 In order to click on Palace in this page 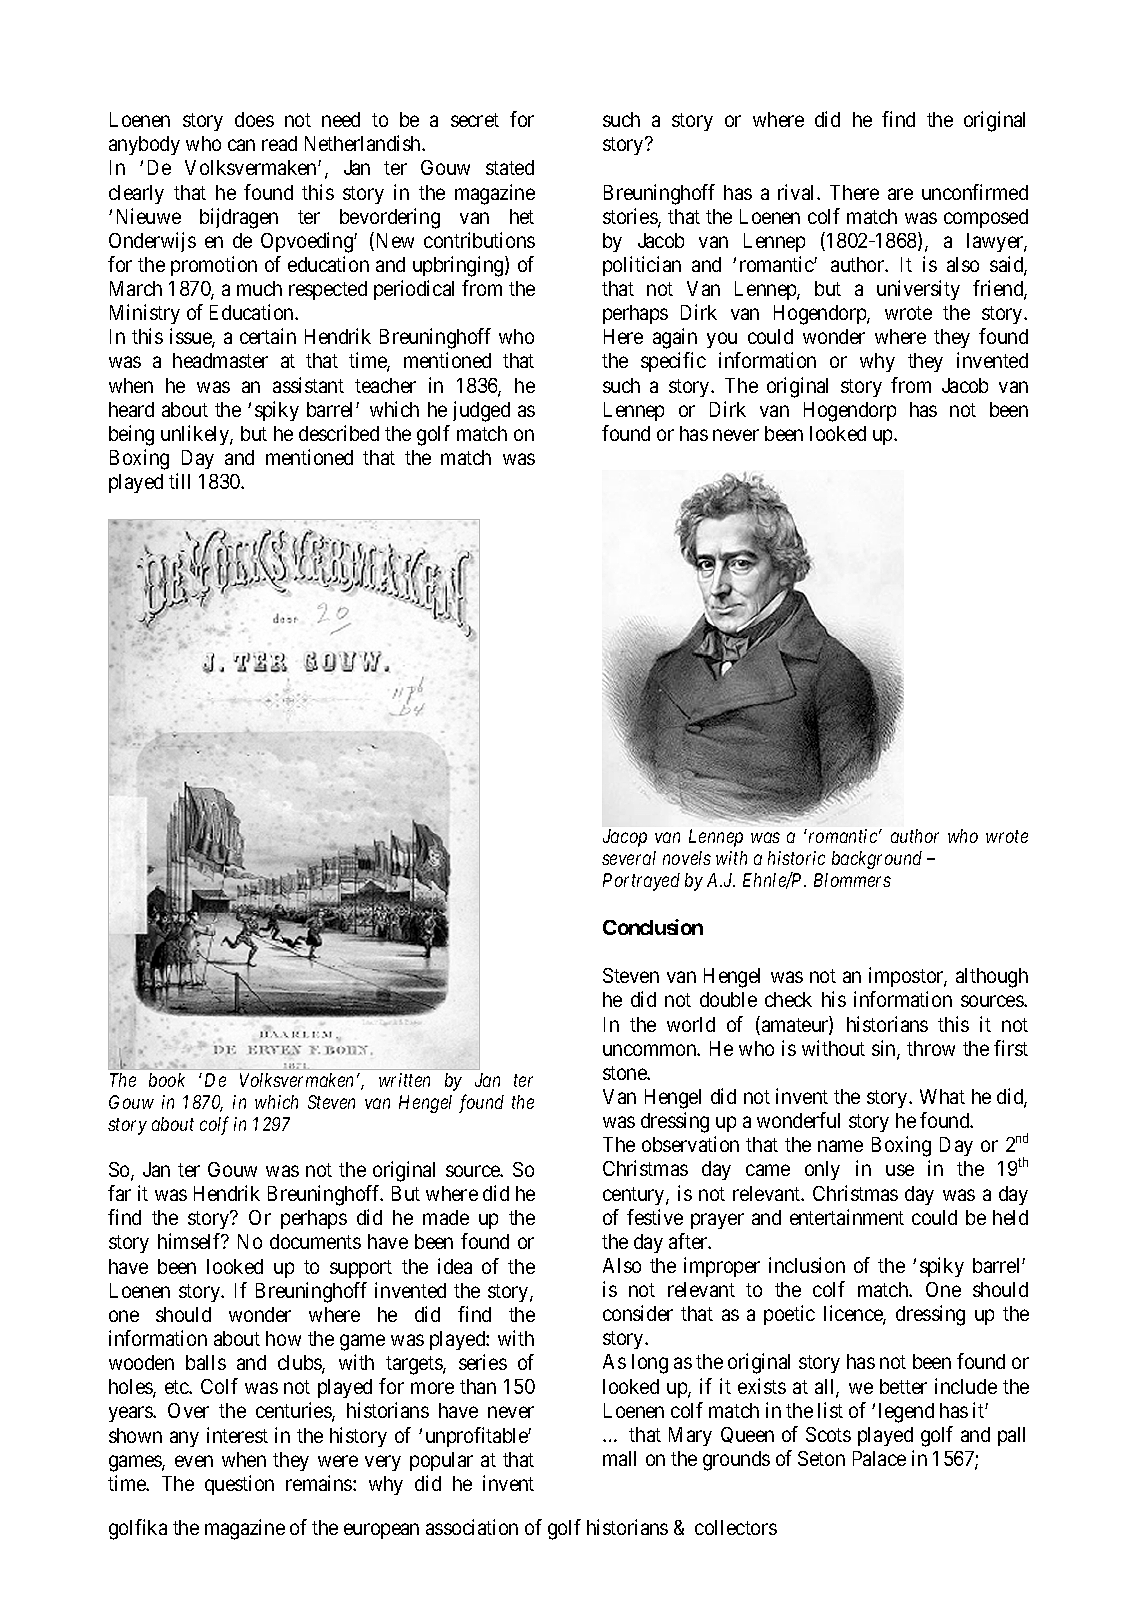, I will do `click(879, 1458)`.
